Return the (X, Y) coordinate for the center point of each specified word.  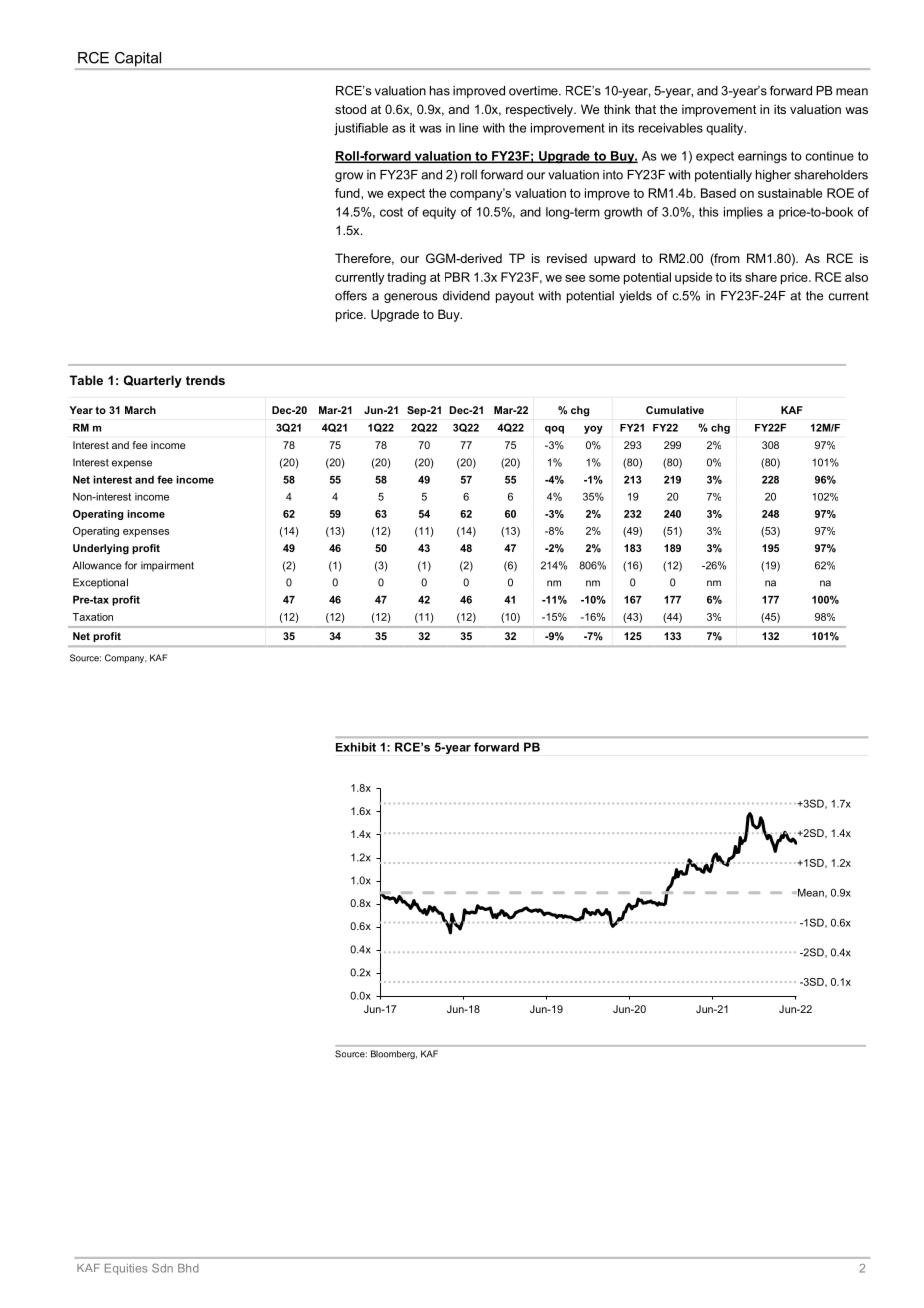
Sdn (162, 1268)
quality (726, 129)
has (440, 91)
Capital (138, 60)
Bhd (188, 1268)
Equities (126, 1269)
